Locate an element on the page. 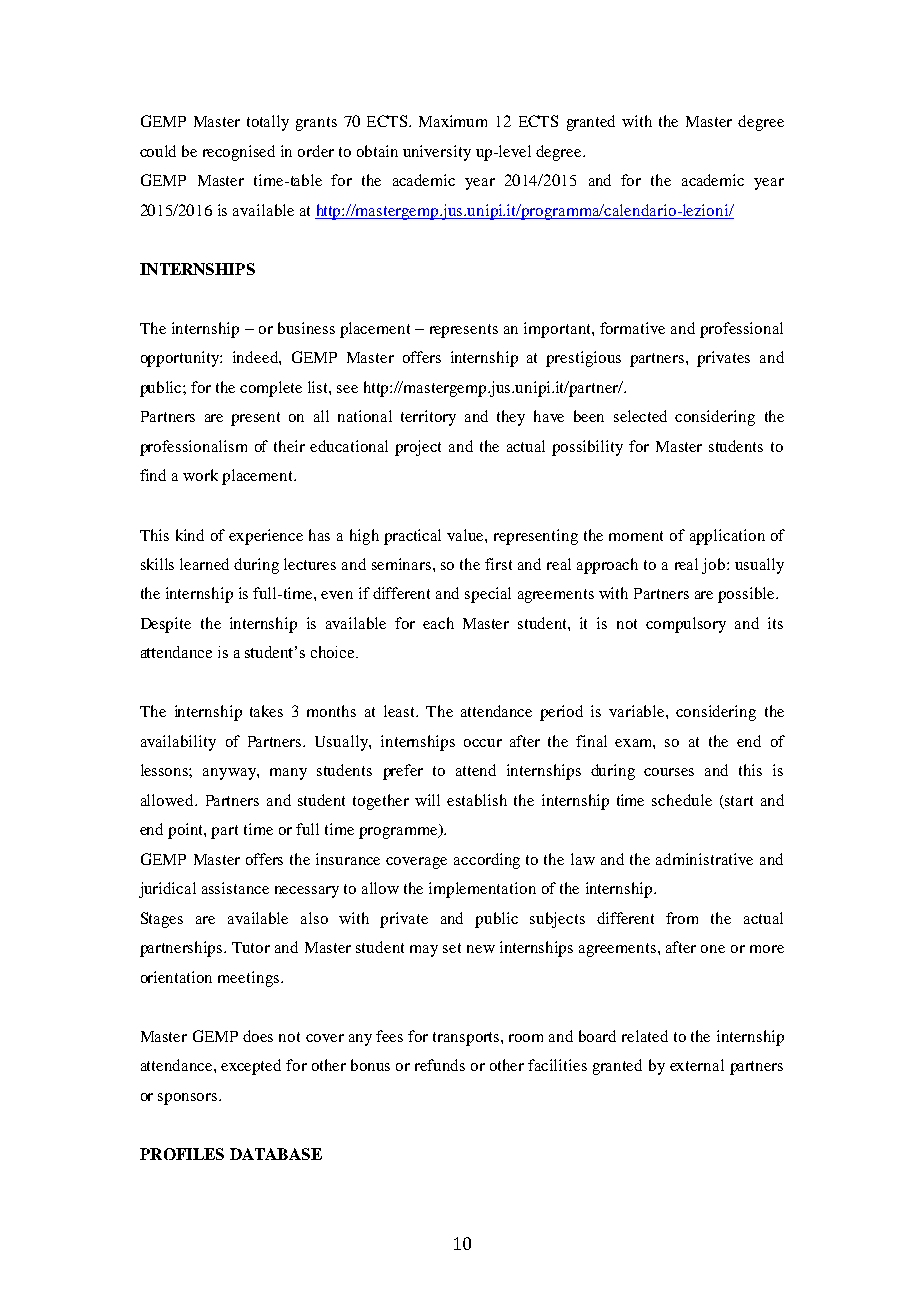 The image size is (924, 1309). assistance is located at coordinates (235, 888).
